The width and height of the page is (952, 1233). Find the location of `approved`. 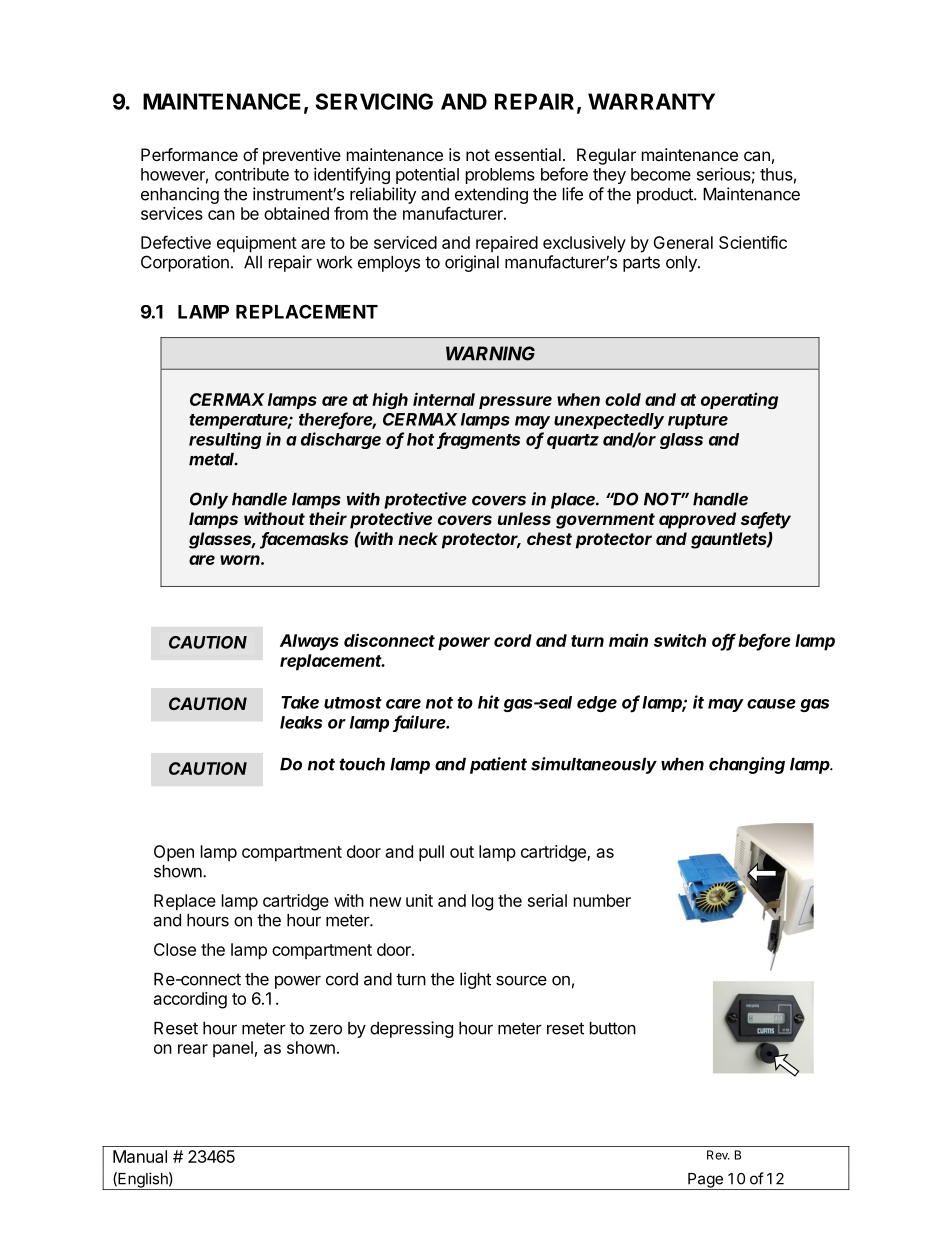

approved is located at coordinates (697, 520).
